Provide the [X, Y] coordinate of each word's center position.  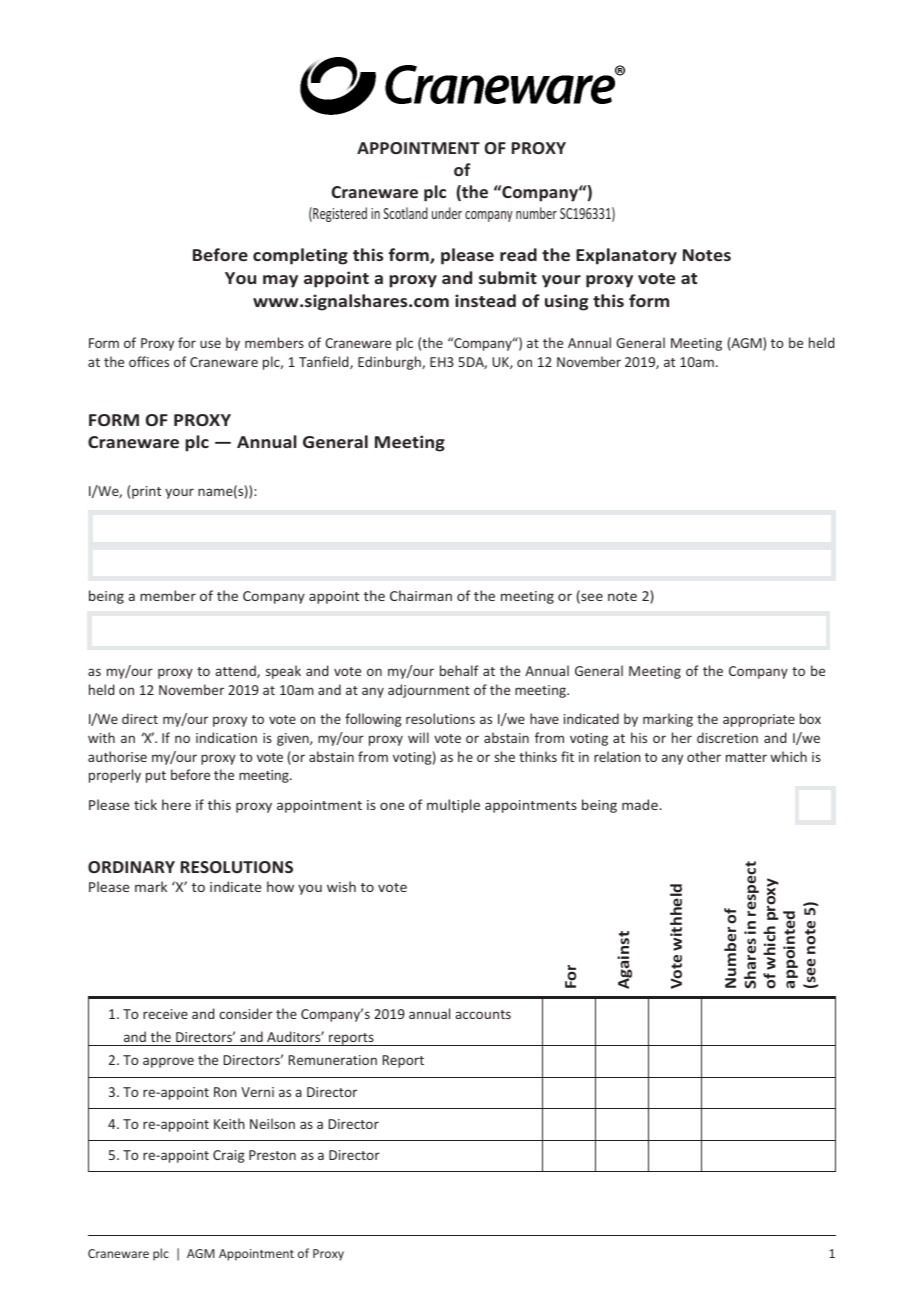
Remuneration [333, 1060]
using [566, 302]
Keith [229, 1123]
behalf [459, 670]
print [146, 492]
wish [341, 886]
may [280, 281]
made [641, 804]
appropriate [759, 720]
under [447, 213]
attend [236, 671]
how [280, 886]
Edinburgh [390, 363]
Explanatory [626, 256]
